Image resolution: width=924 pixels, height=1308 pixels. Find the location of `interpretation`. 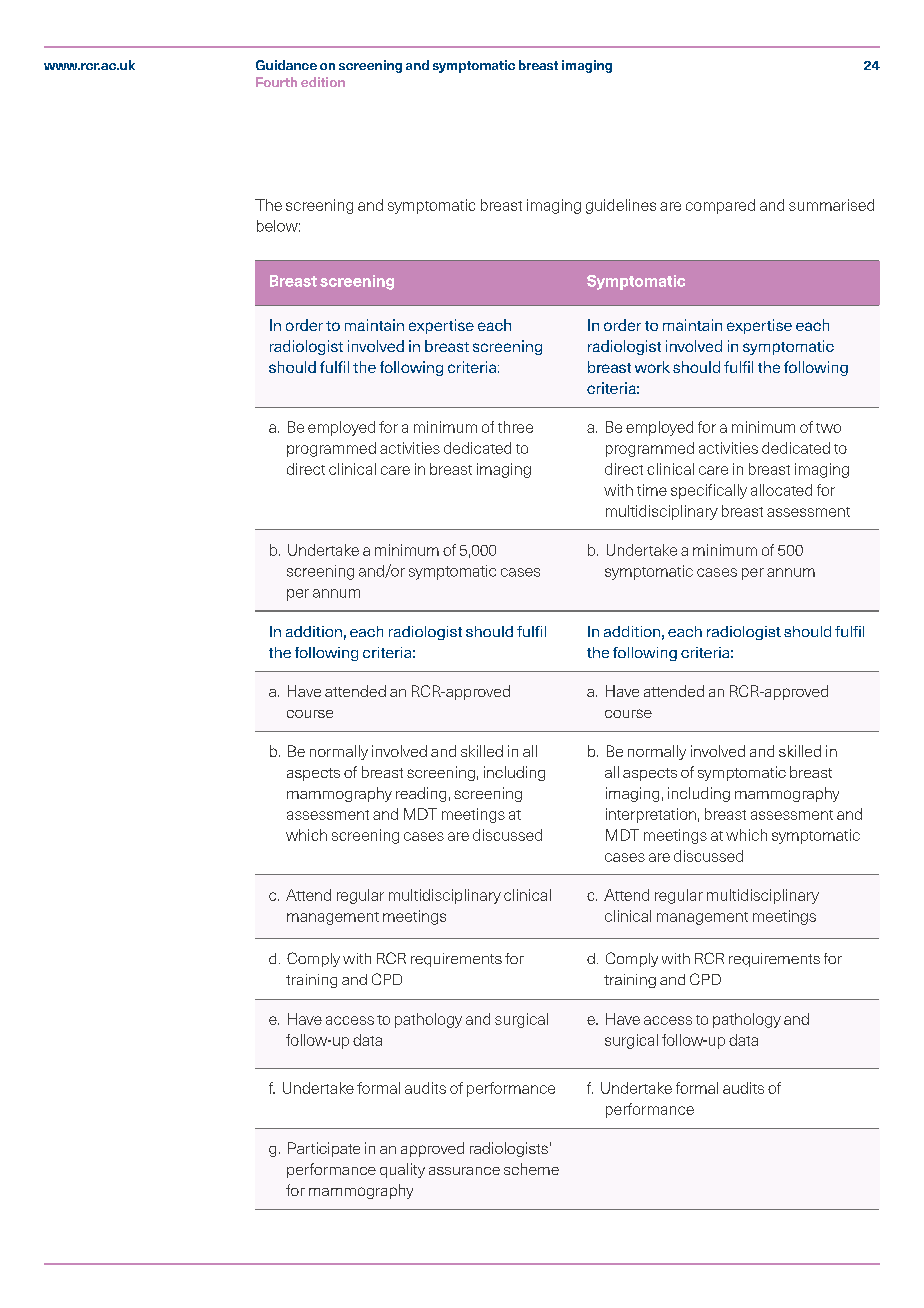

interpretation is located at coordinates (651, 815).
